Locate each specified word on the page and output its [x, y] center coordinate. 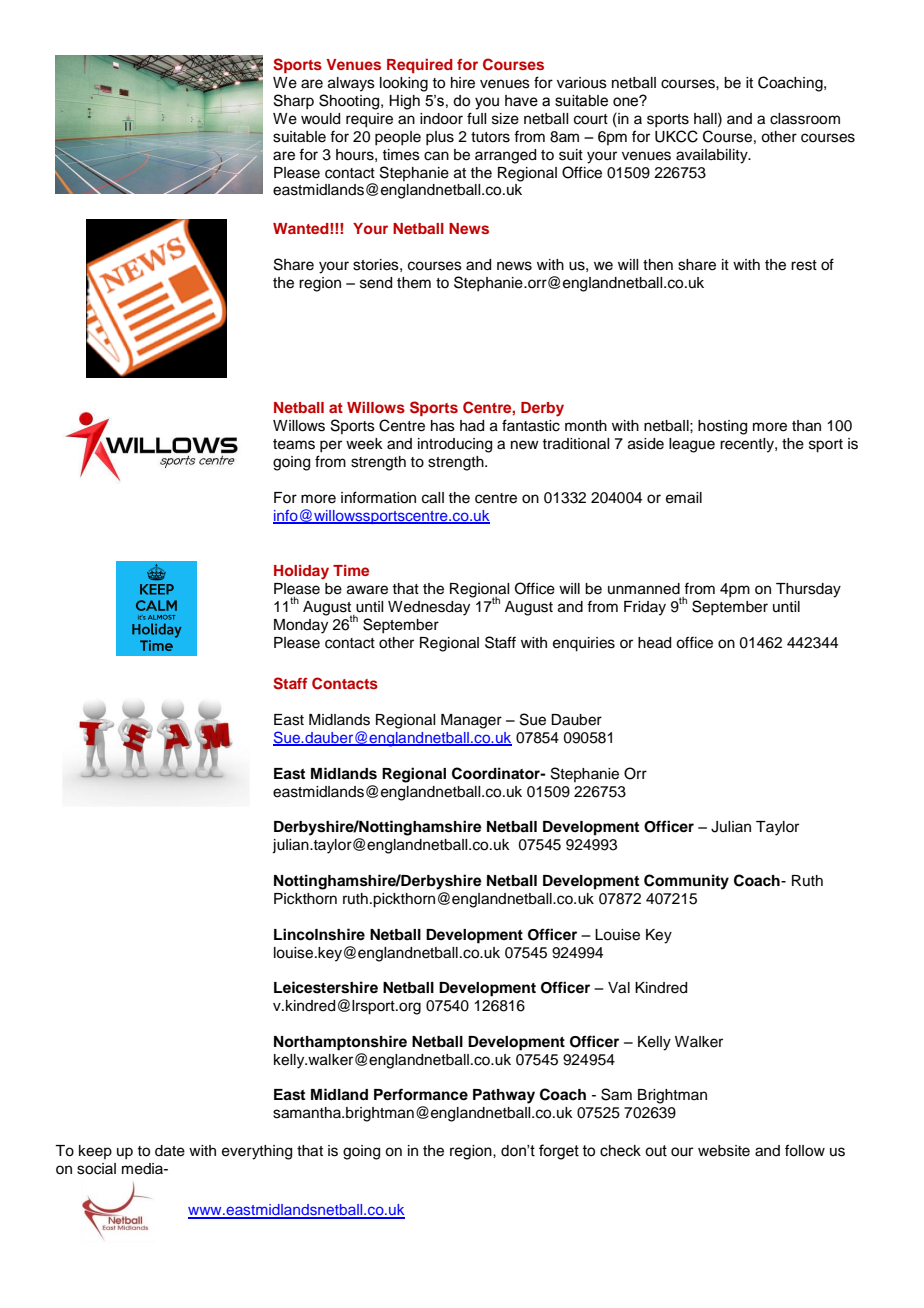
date [170, 1151]
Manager [471, 721]
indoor [441, 119]
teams [294, 444]
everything [257, 1152]
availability [713, 156]
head [654, 643]
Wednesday [429, 608]
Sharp [294, 101]
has [443, 426]
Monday [301, 626]
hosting [722, 427]
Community [686, 882]
